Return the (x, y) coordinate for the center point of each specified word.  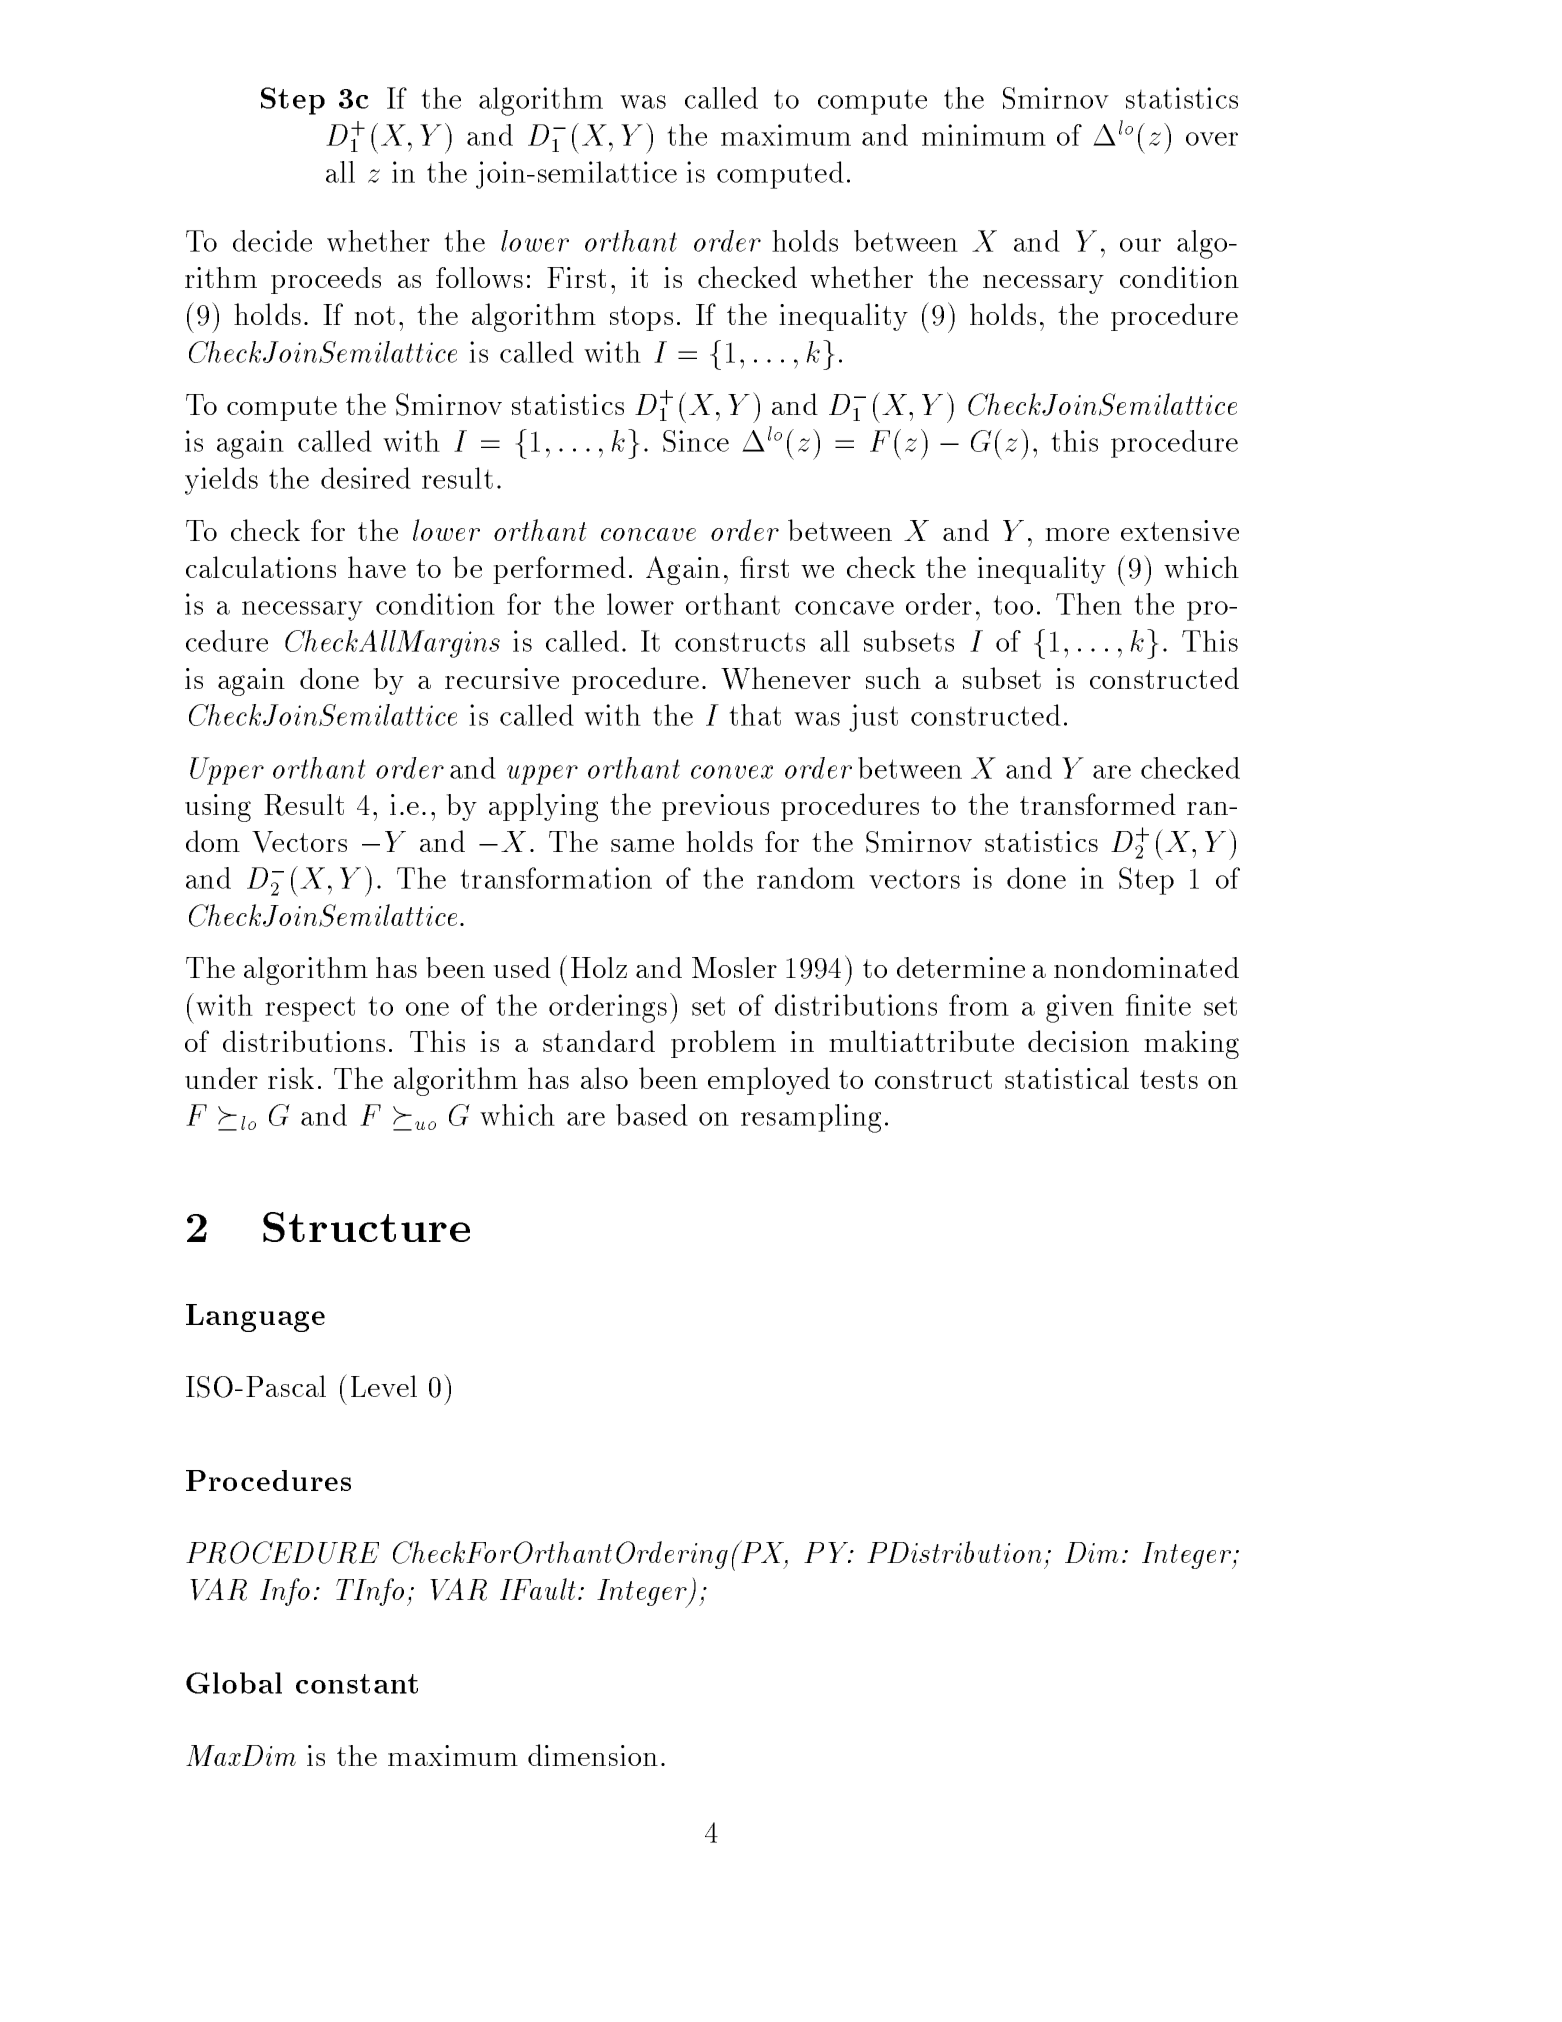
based (652, 1115)
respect (310, 1009)
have (377, 567)
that (755, 715)
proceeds (326, 280)
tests (1169, 1079)
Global (234, 1683)
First (576, 277)
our (1140, 245)
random (806, 878)
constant (357, 1684)
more (1077, 534)
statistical (1067, 1078)
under (221, 1078)
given (1080, 1008)
